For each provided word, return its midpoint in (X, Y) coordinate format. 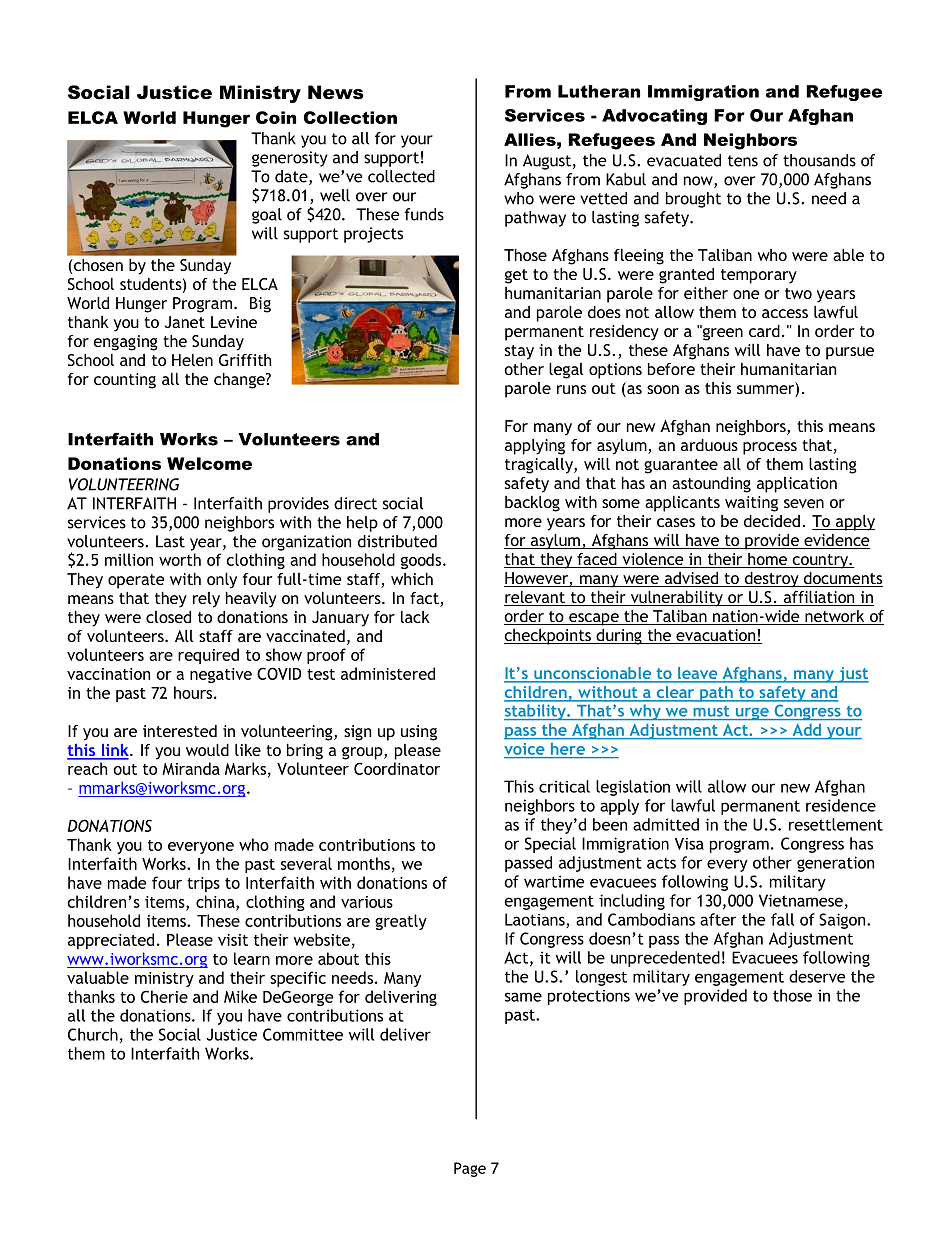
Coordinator (397, 768)
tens (743, 161)
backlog (532, 504)
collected (401, 176)
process (770, 448)
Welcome (209, 463)
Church (93, 1034)
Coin (276, 117)
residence (841, 805)
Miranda (191, 768)
